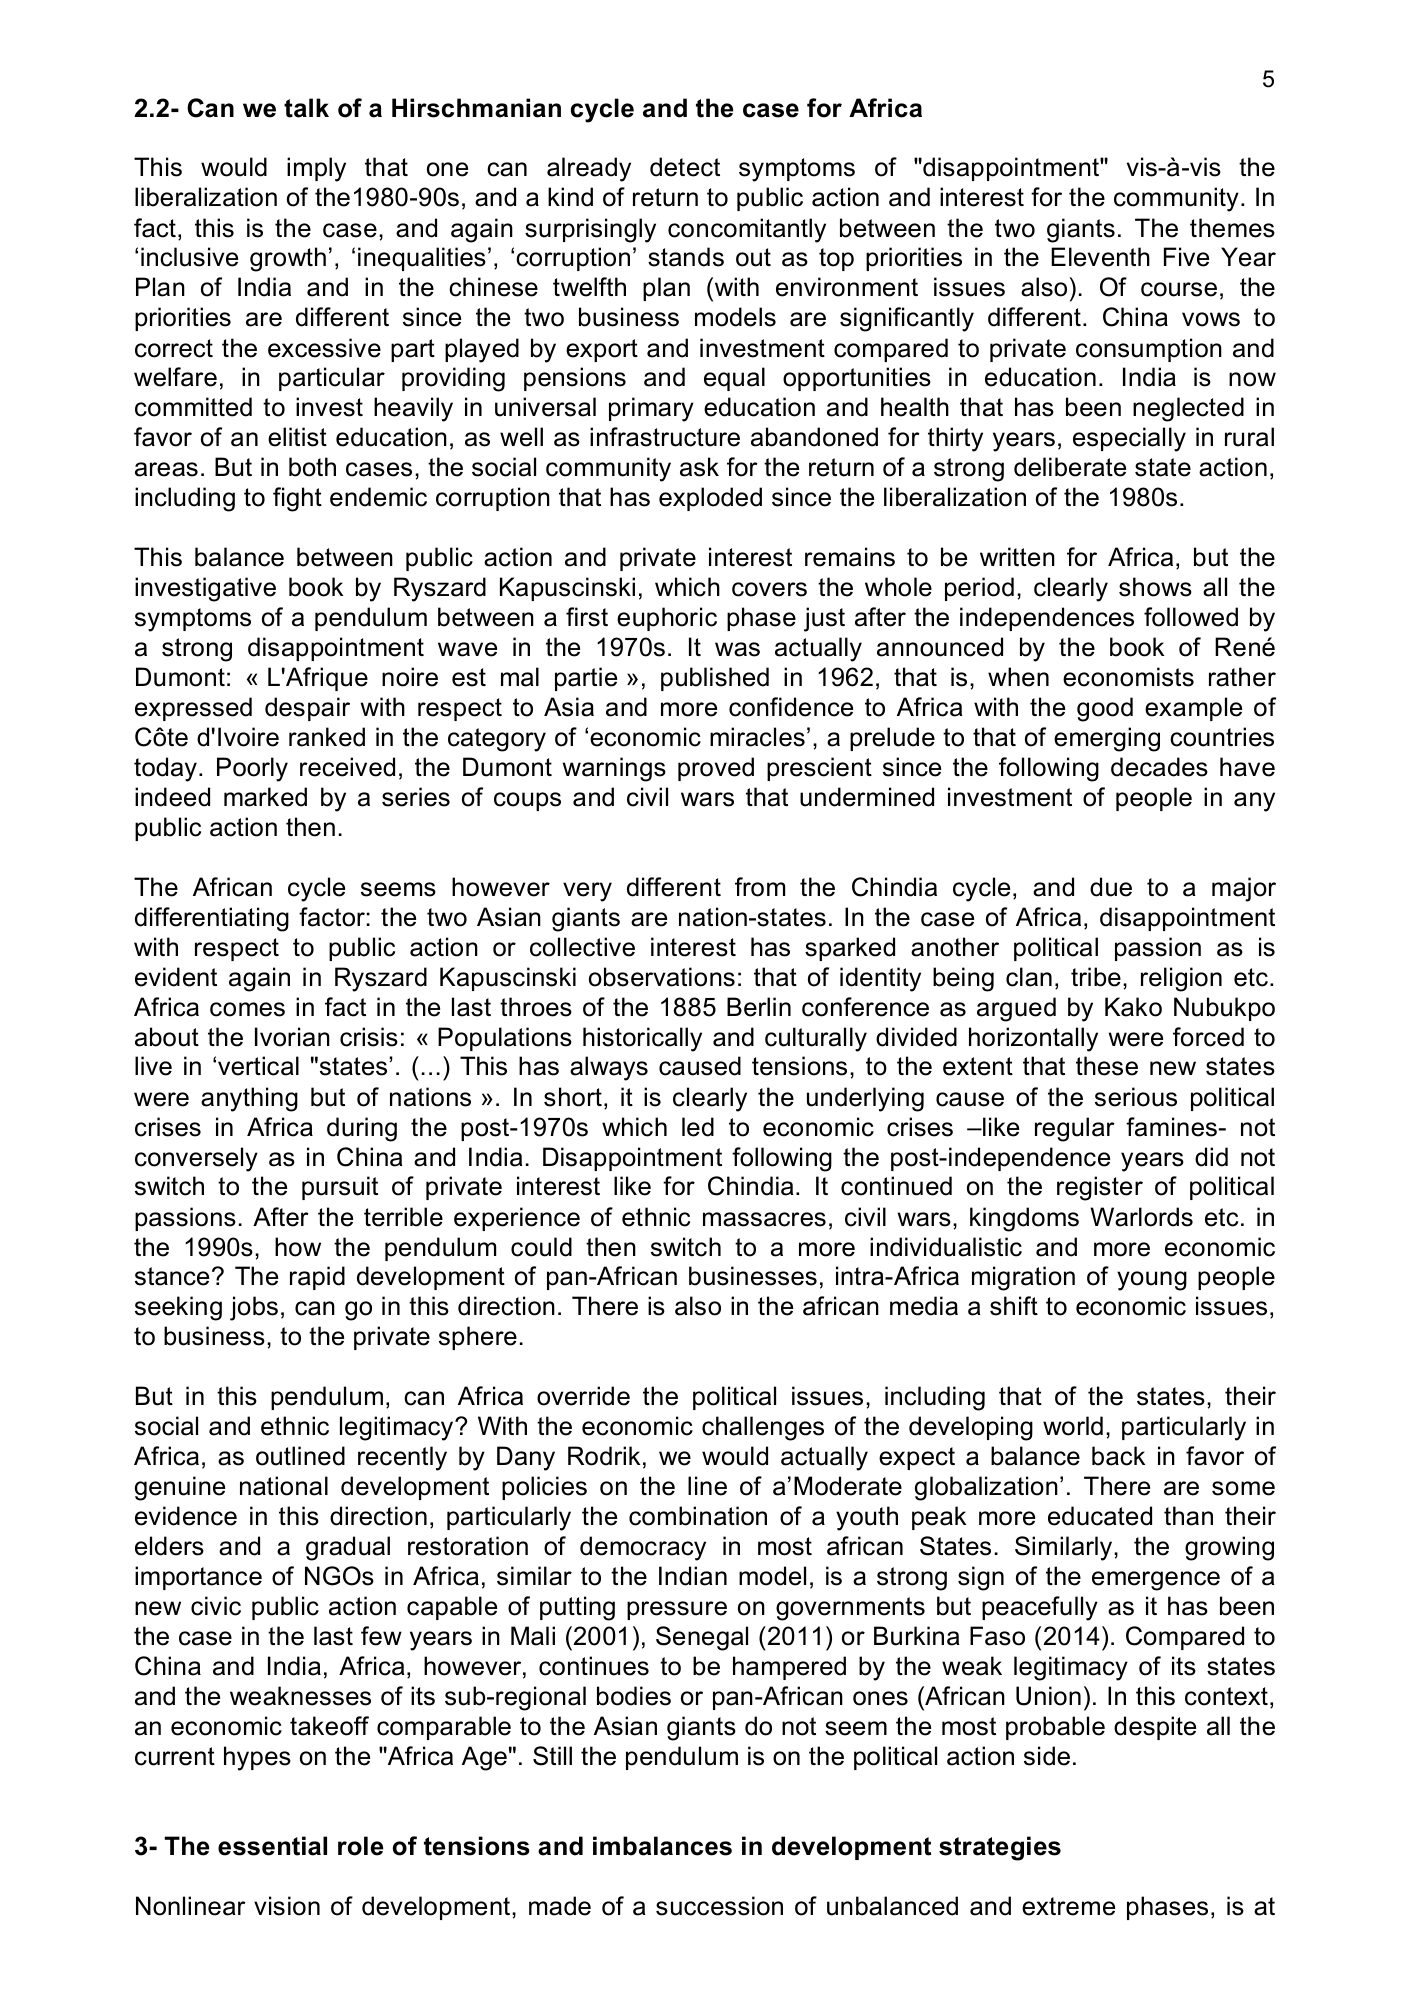 The height and width of the screenshot is (1995, 1410). Describe the element at coordinates (317, 1278) in the screenshot. I see `rapid` at that location.
